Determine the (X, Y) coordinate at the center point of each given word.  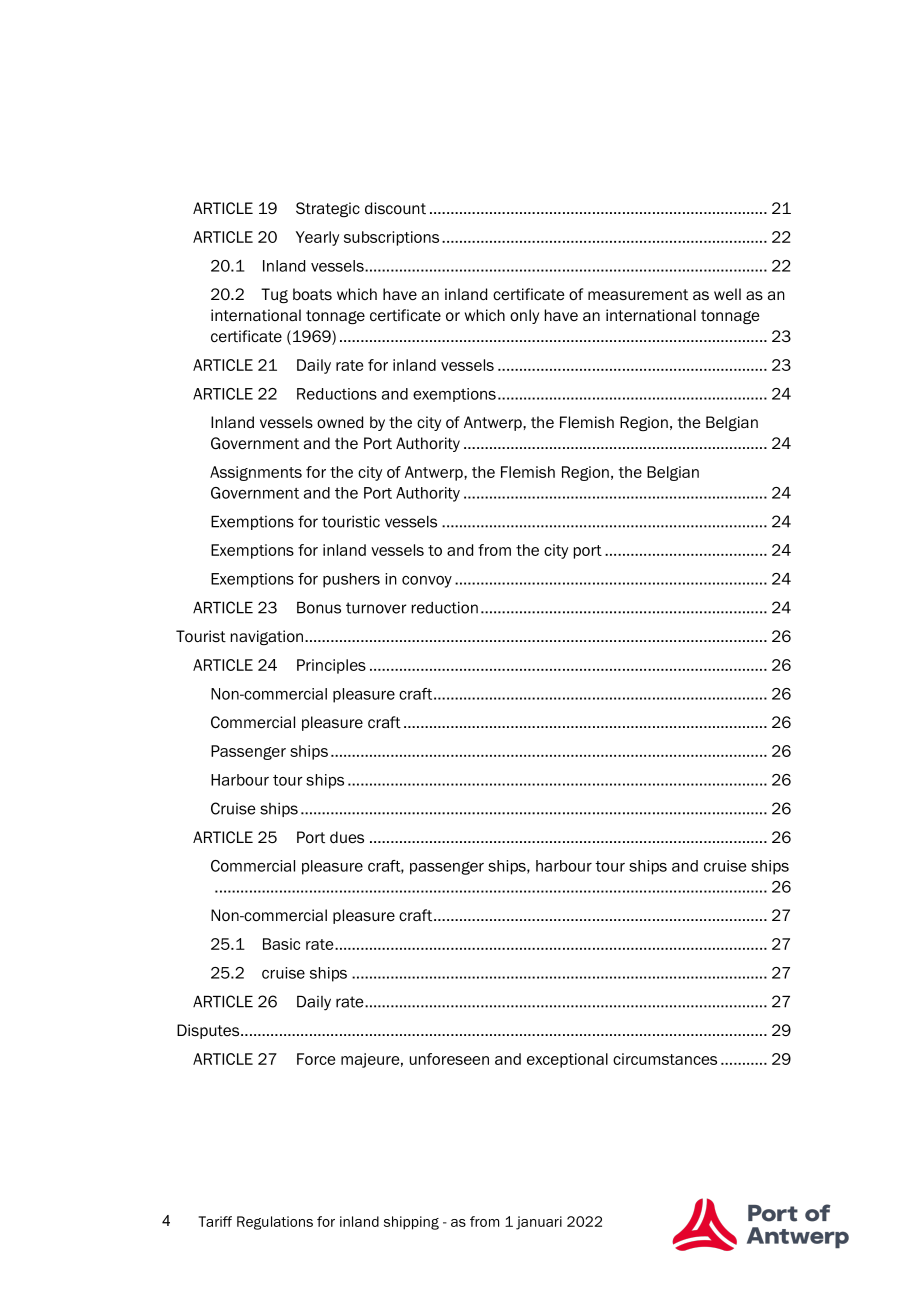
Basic (281, 944)
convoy (427, 582)
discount (395, 208)
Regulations (275, 1223)
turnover (376, 608)
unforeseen (449, 1059)
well (727, 294)
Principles (331, 666)
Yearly (317, 238)
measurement (638, 294)
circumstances (665, 1059)
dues (347, 837)
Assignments (256, 473)
